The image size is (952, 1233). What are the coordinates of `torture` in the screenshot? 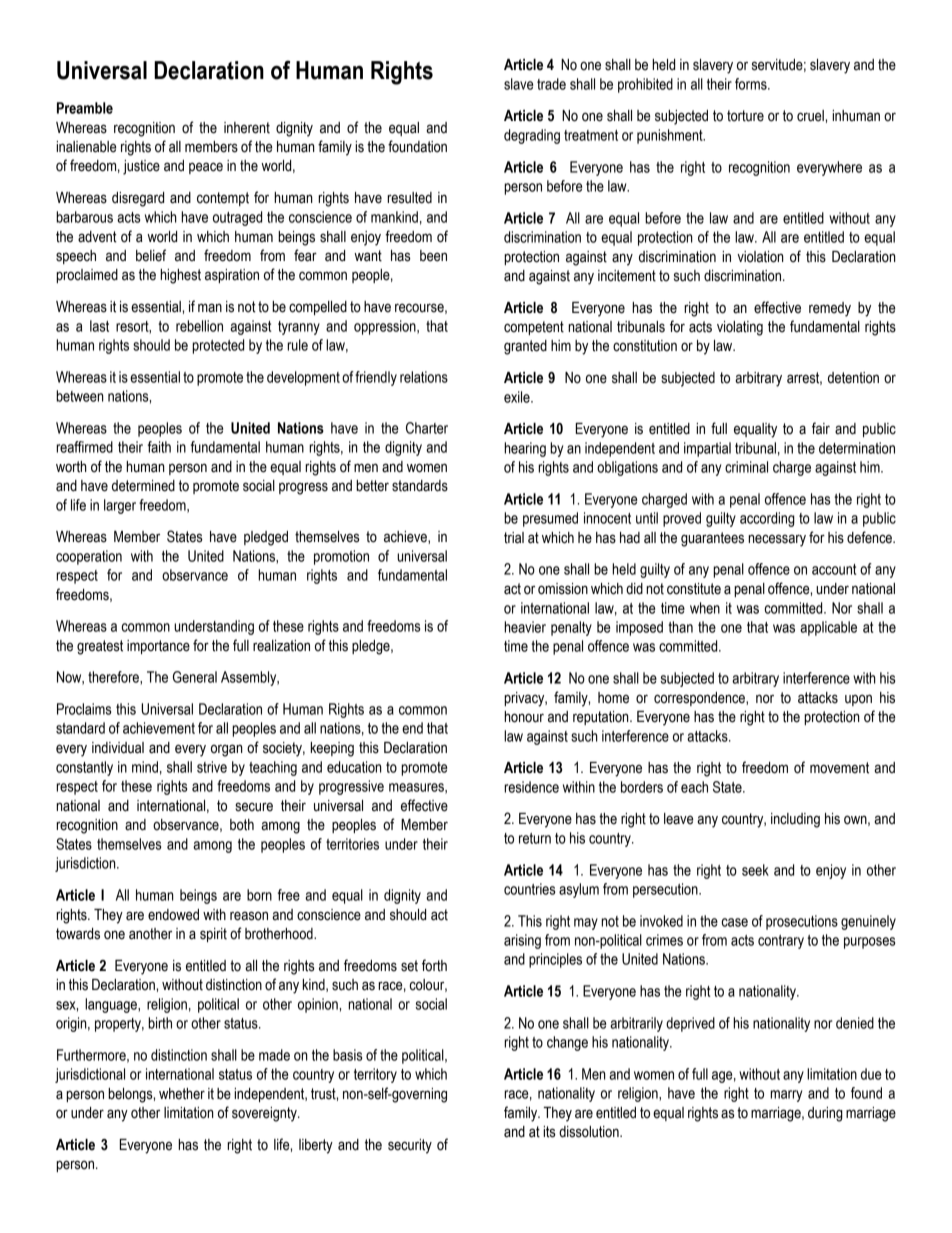 It's located at (745, 116).
